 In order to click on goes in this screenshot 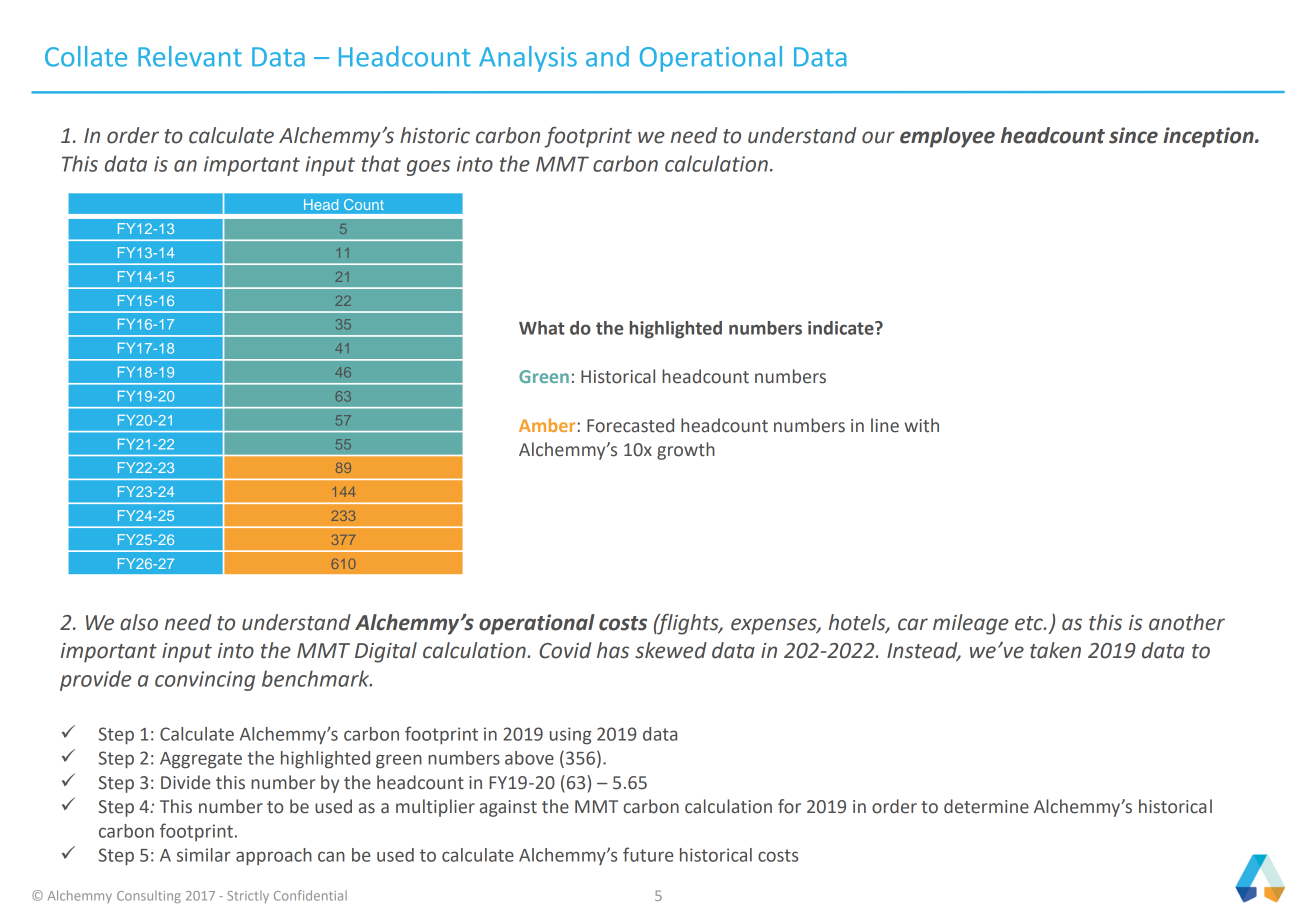, I will do `click(428, 168)`.
